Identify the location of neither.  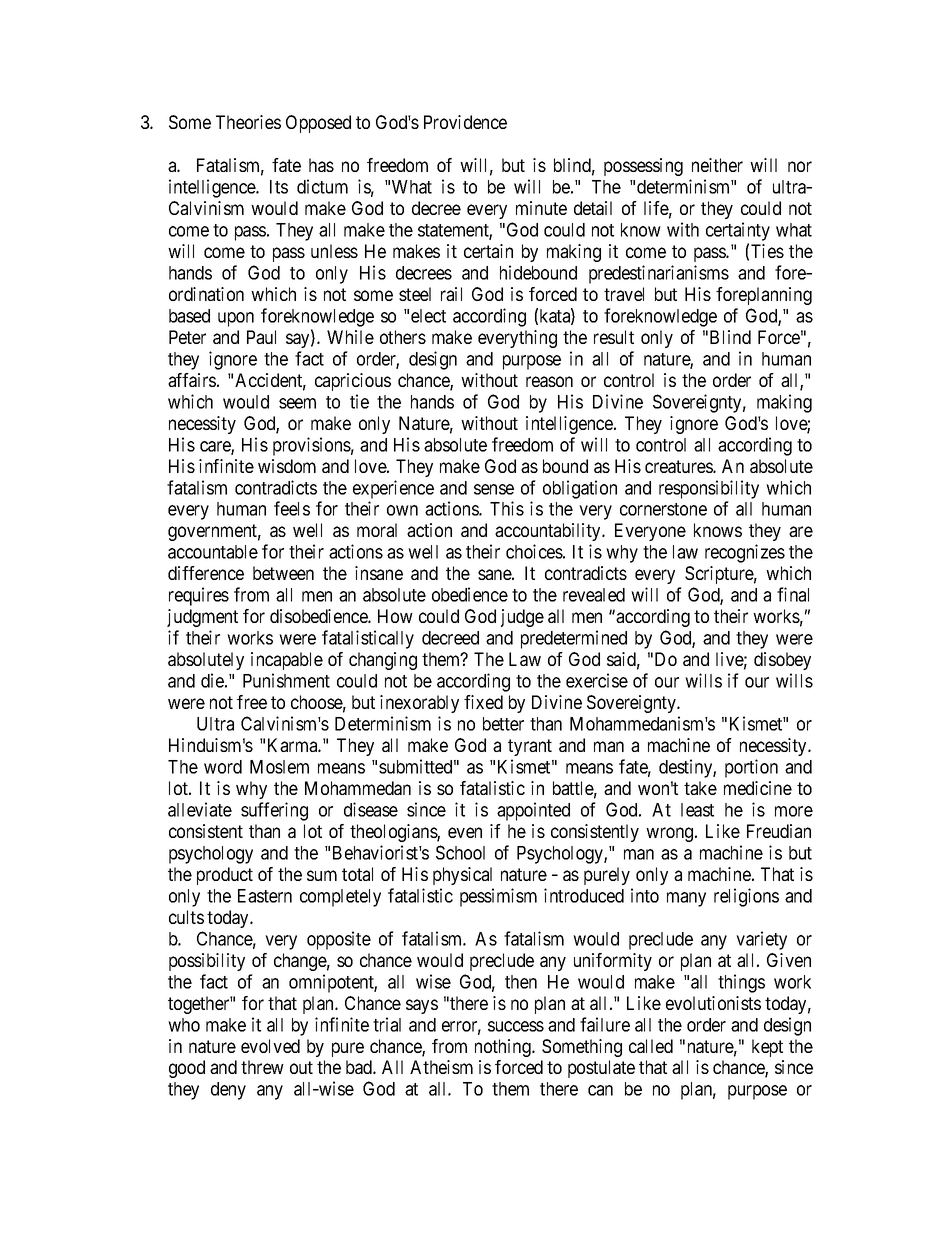
(717, 165).
